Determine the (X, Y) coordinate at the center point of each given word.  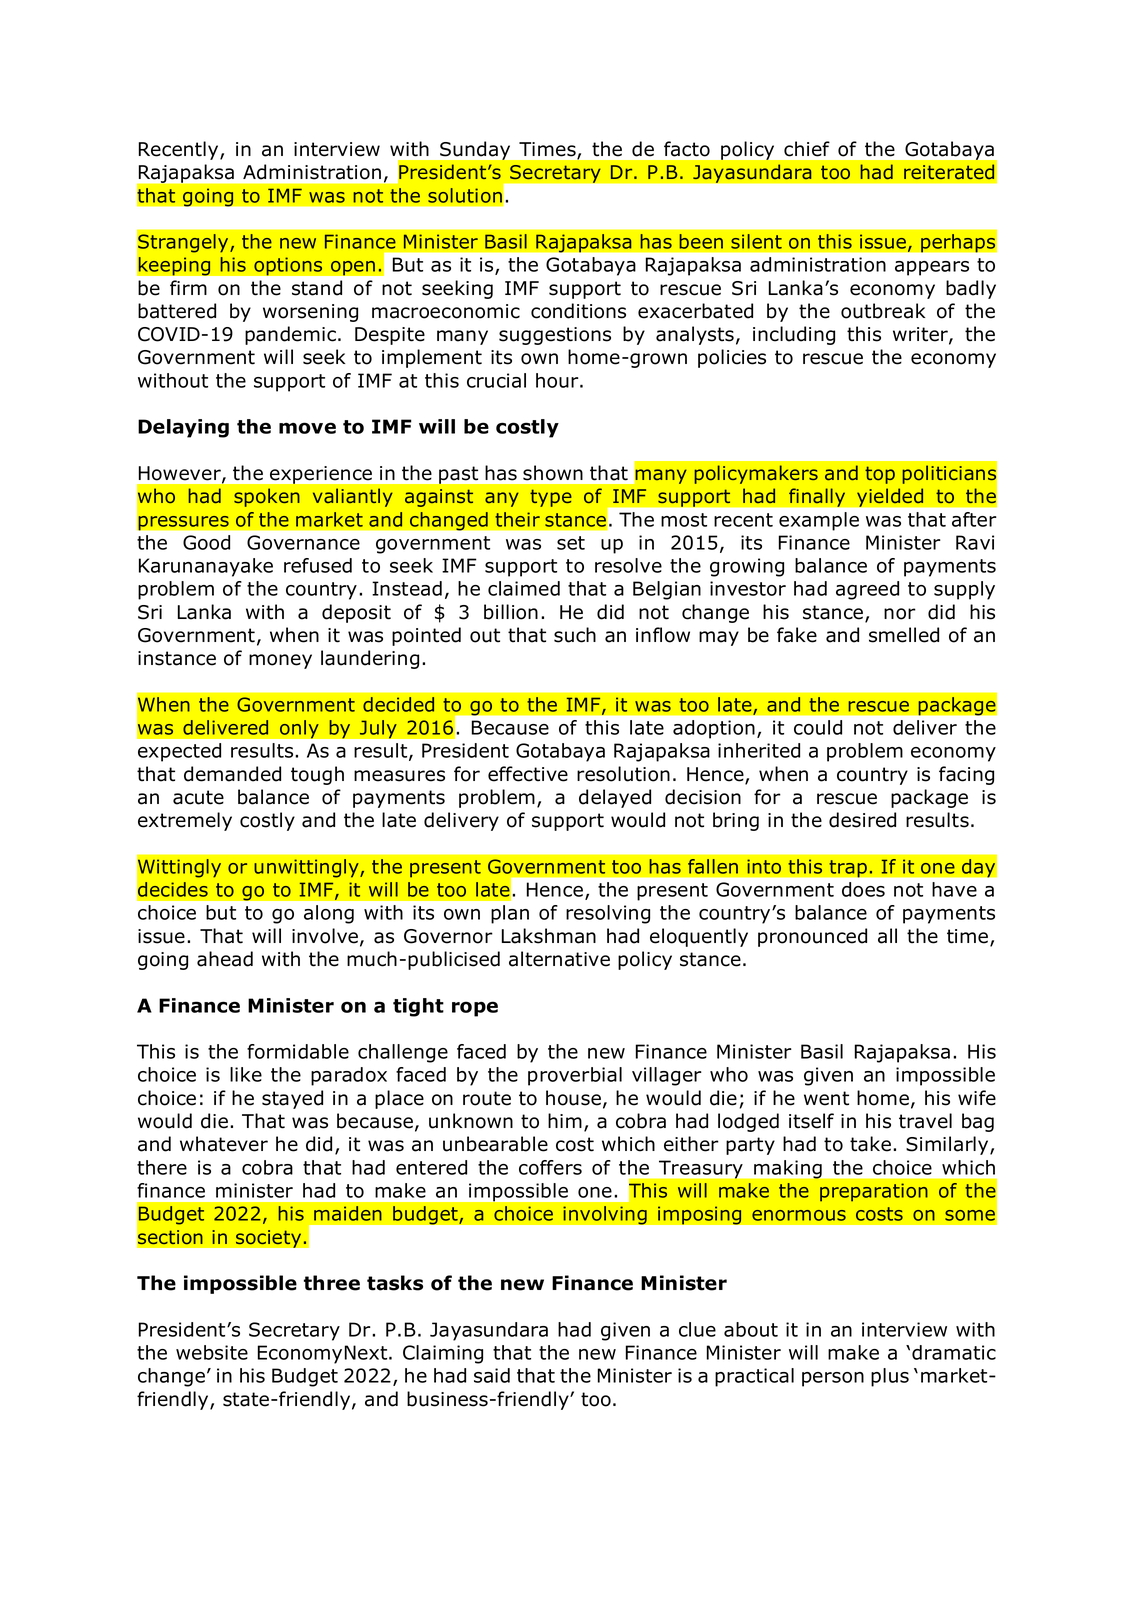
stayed (292, 1099)
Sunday (475, 150)
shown (553, 473)
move (307, 428)
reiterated (949, 172)
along (329, 914)
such (575, 635)
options (288, 266)
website (212, 1352)
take (870, 1144)
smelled (904, 635)
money (280, 661)
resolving (608, 914)
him (565, 1120)
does (863, 889)
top (880, 475)
